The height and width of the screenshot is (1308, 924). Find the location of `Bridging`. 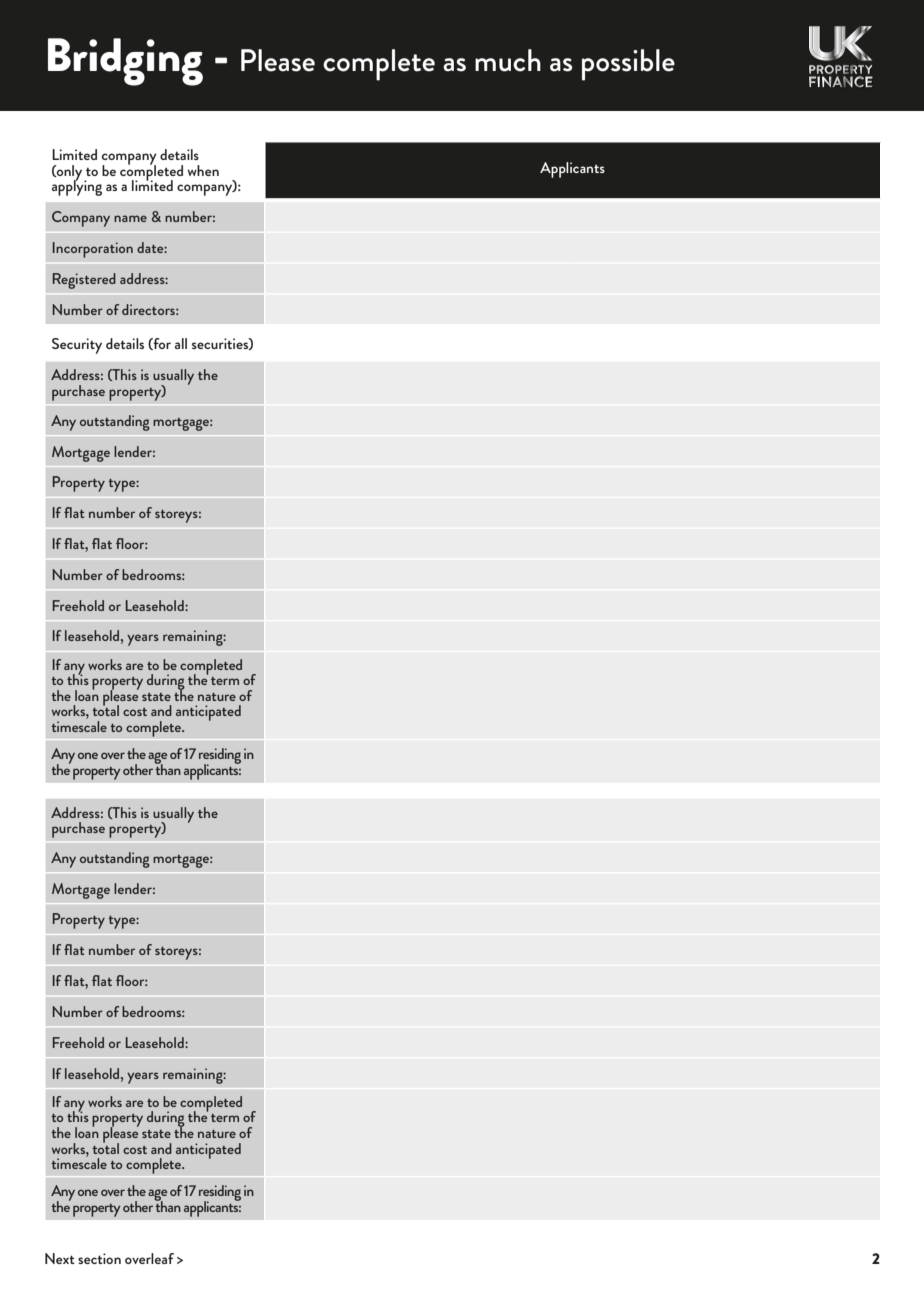

Bridging is located at coordinates (125, 62).
